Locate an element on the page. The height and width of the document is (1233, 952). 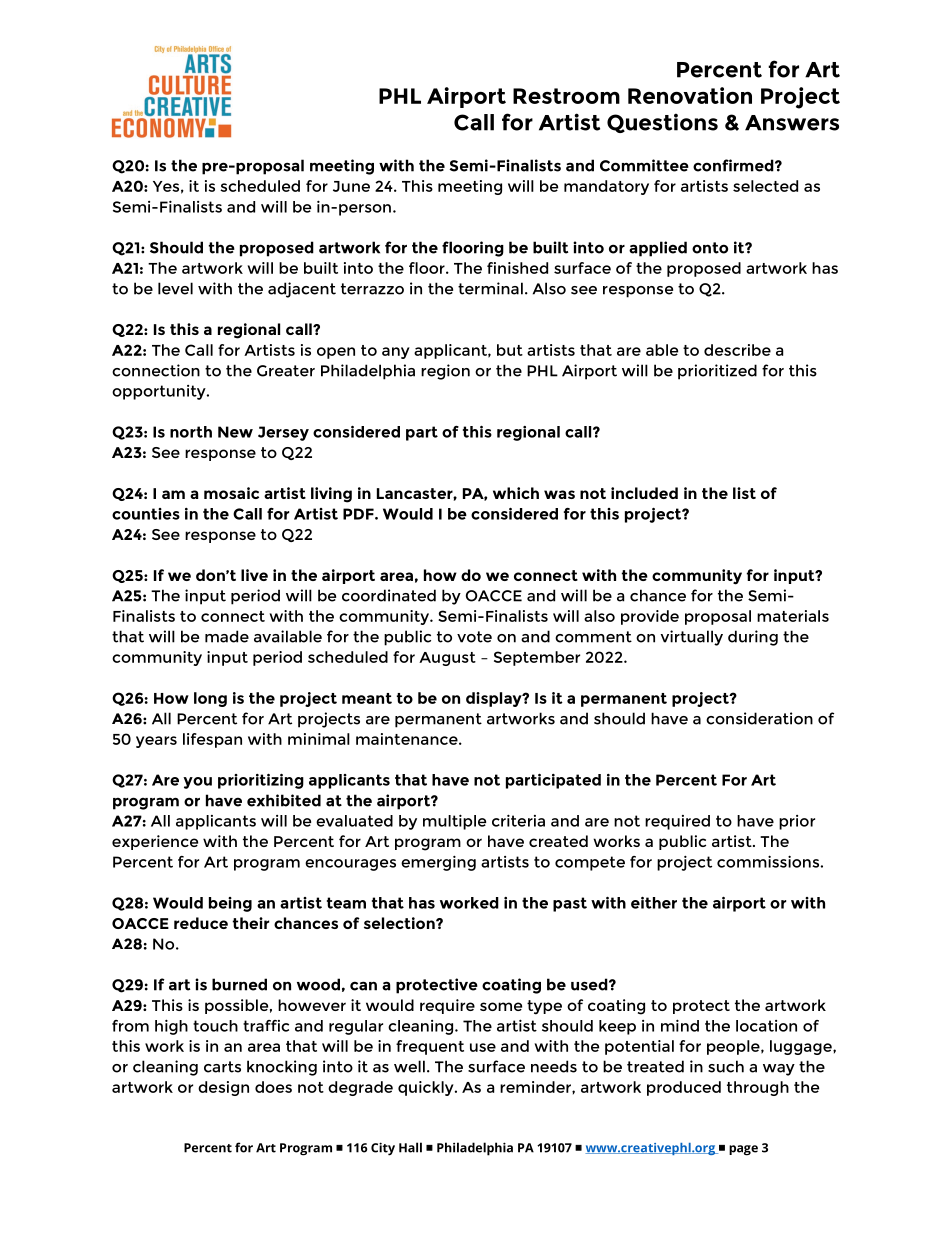
quickly is located at coordinates (427, 1088).
